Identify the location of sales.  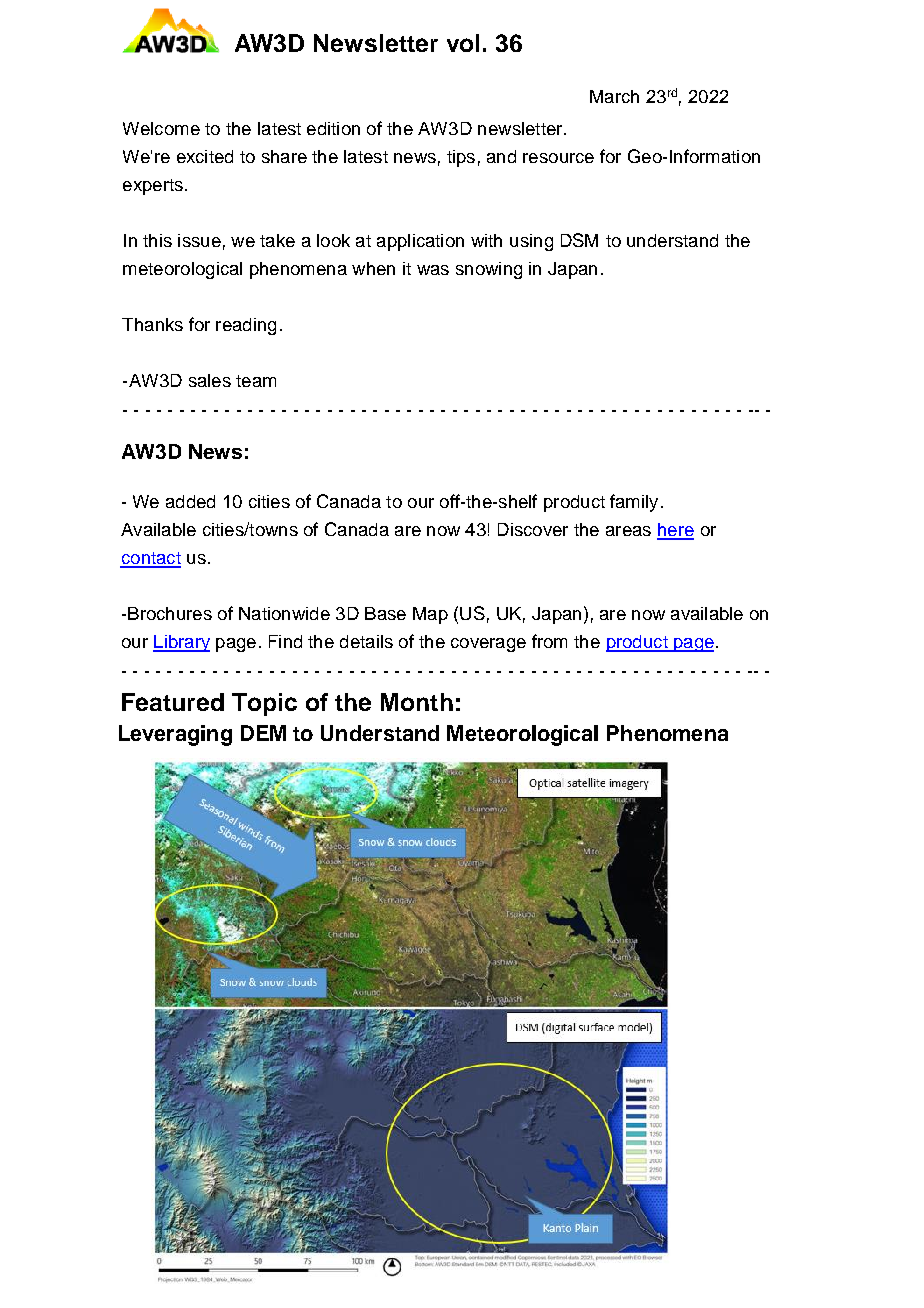
(210, 380).
